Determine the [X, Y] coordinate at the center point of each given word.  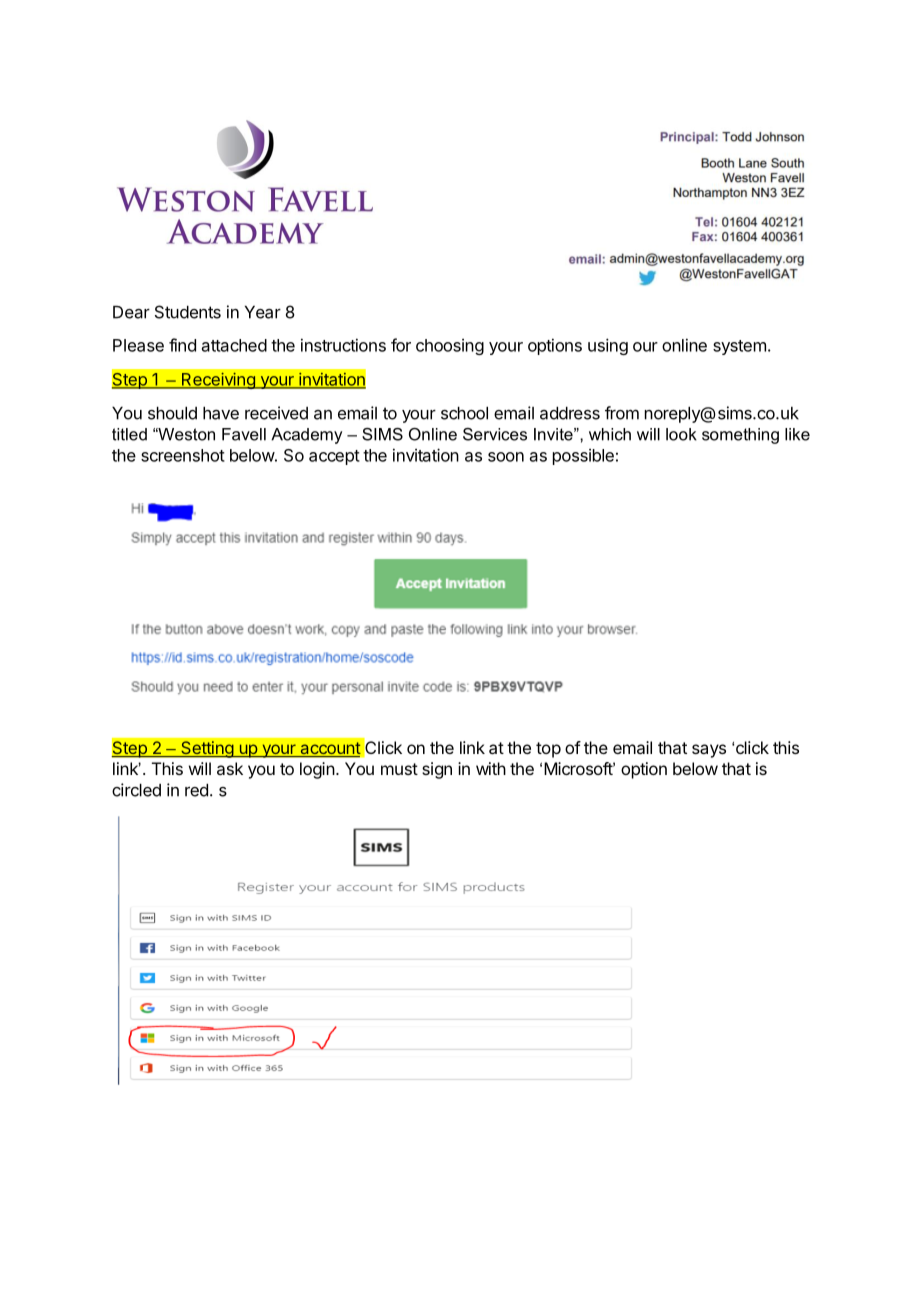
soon [506, 457]
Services [495, 434]
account [329, 749]
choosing [450, 347]
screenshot [183, 455]
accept [334, 457]
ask [230, 768]
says [709, 751]
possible [583, 457]
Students [188, 312]
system [739, 347]
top [548, 750]
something [740, 436]
